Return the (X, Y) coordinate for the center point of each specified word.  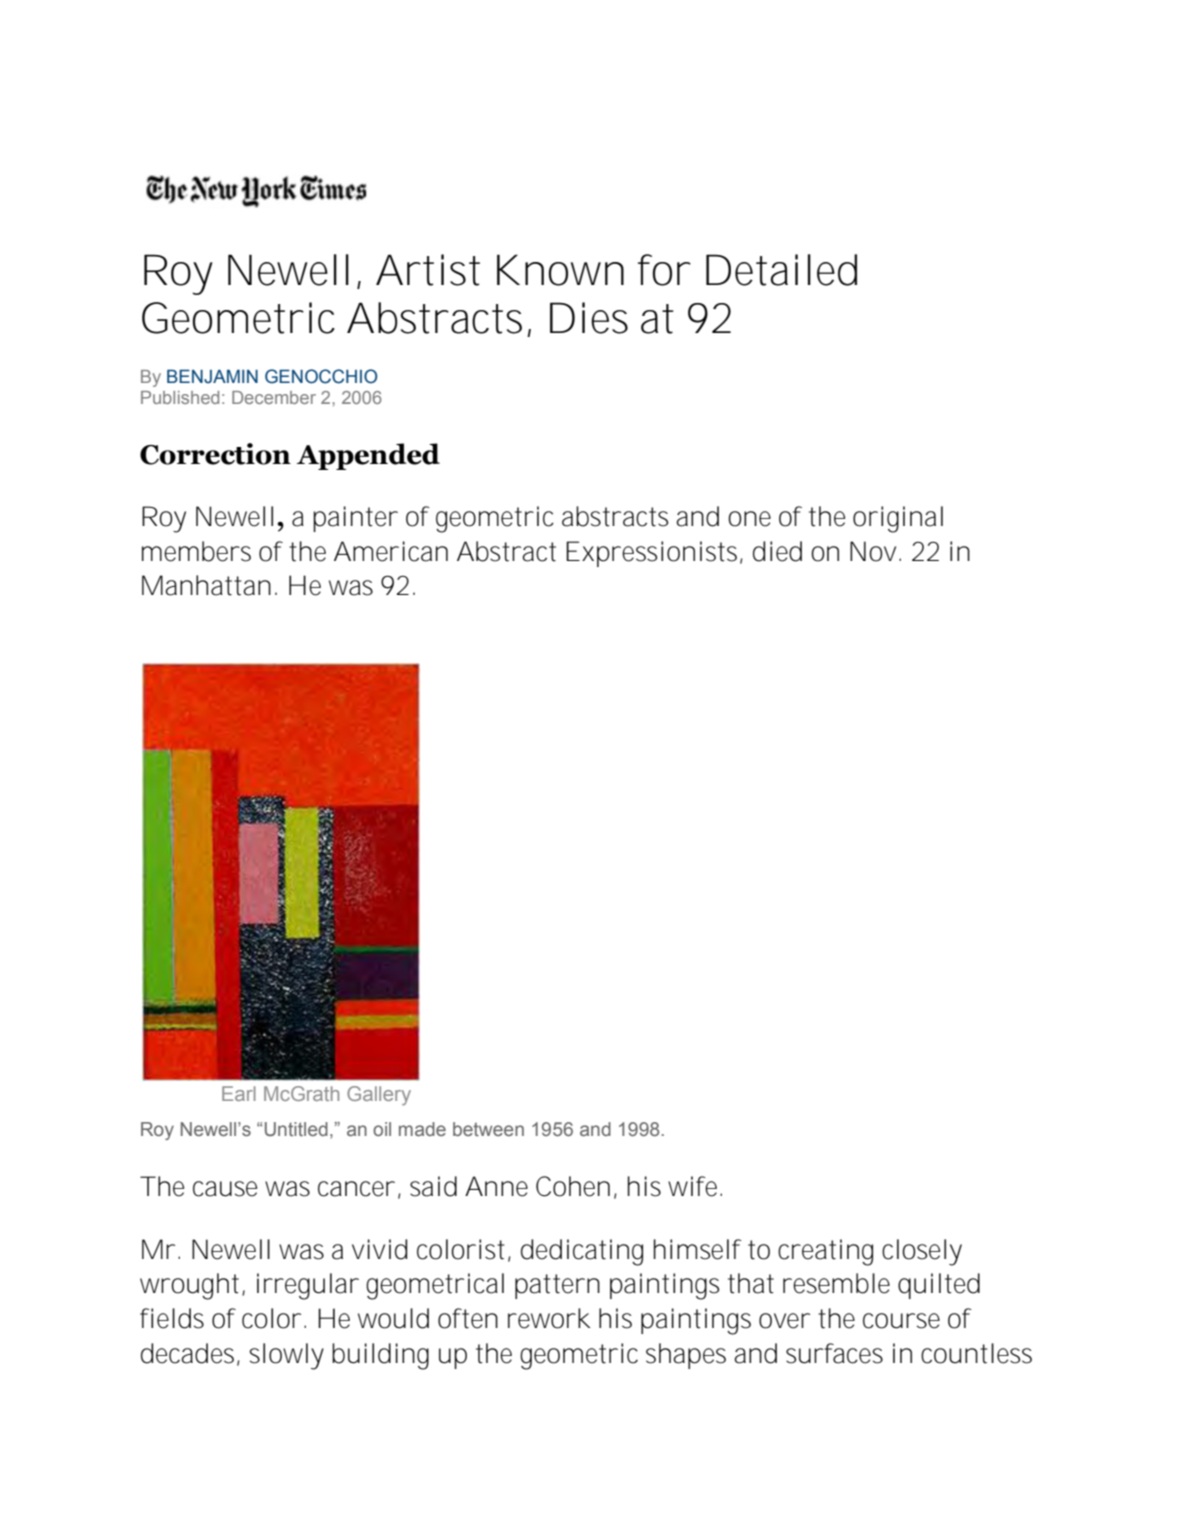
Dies (589, 318)
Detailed (781, 270)
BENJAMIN (212, 376)
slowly (286, 1356)
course (901, 1321)
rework (549, 1318)
